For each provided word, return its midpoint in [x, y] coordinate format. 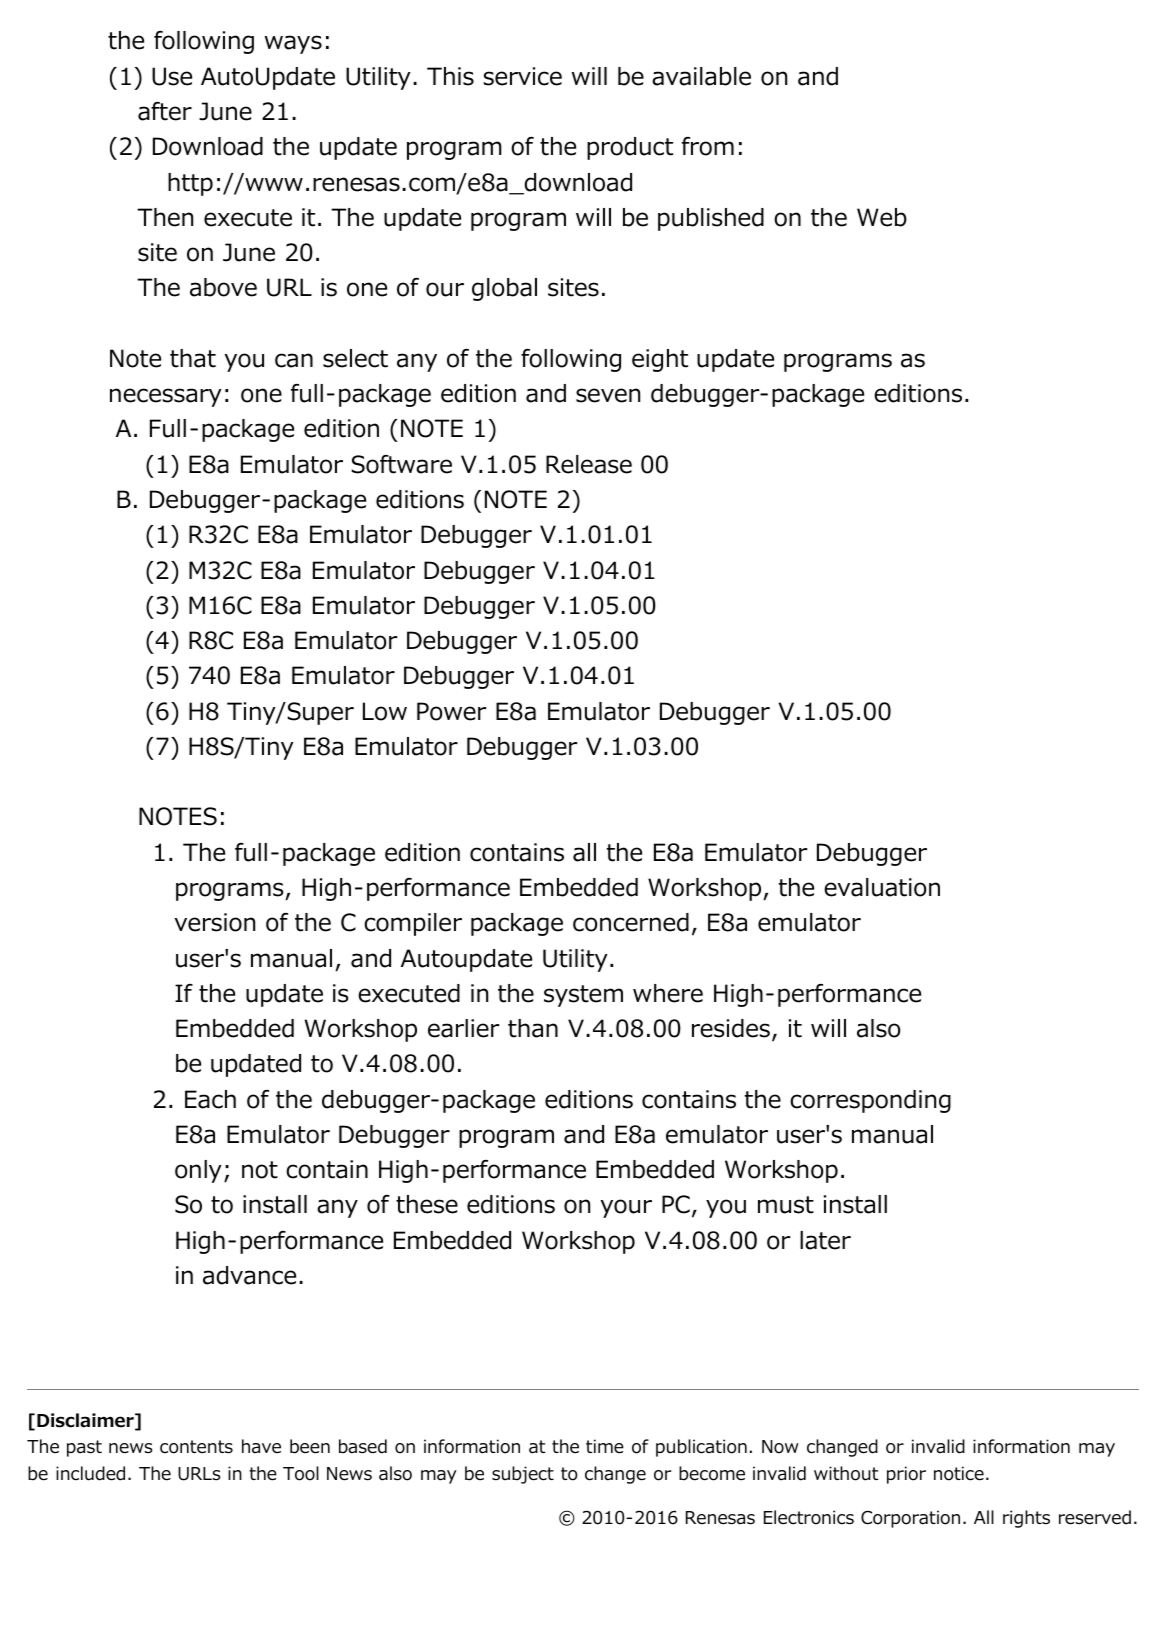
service [522, 76]
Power [451, 711]
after [165, 111]
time [605, 1446]
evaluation [882, 887]
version [215, 922]
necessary [166, 397]
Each [210, 1099]
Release [589, 464]
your [626, 1208]
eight [660, 360]
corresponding [870, 1101]
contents [196, 1447]
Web [882, 217]
